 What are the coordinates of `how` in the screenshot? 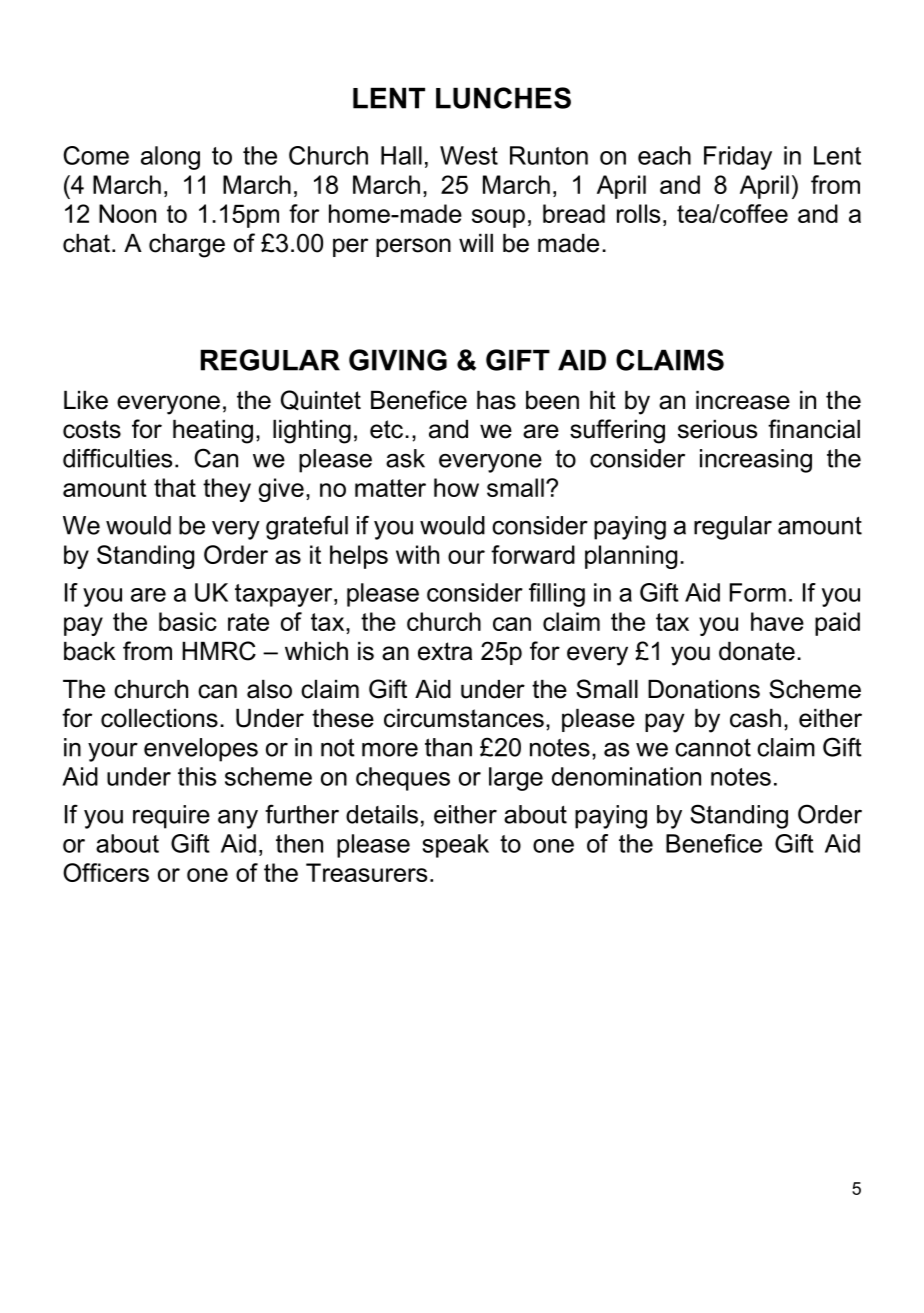 It's located at (456, 487).
